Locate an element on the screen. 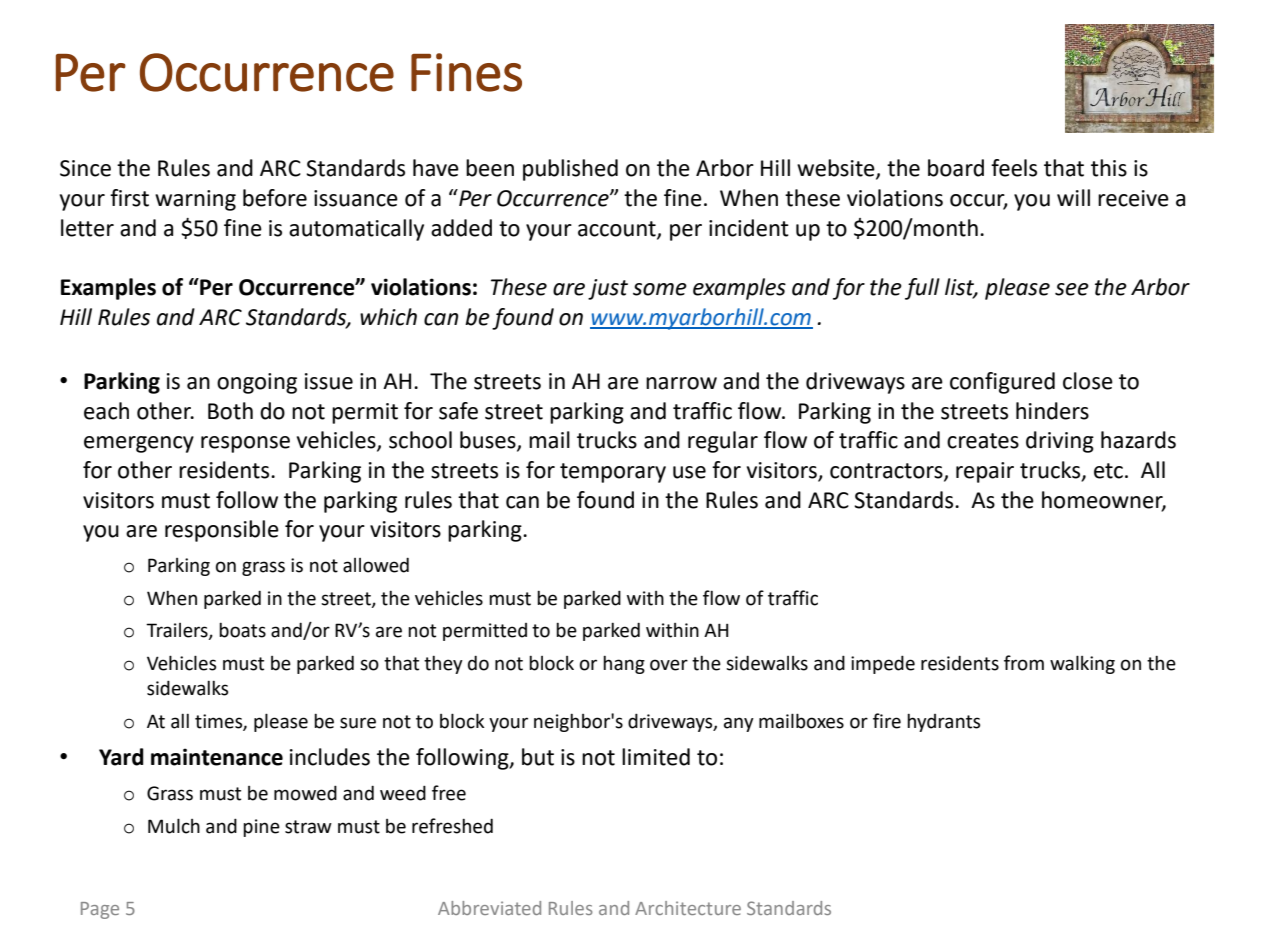  warning is located at coordinates (195, 200).
